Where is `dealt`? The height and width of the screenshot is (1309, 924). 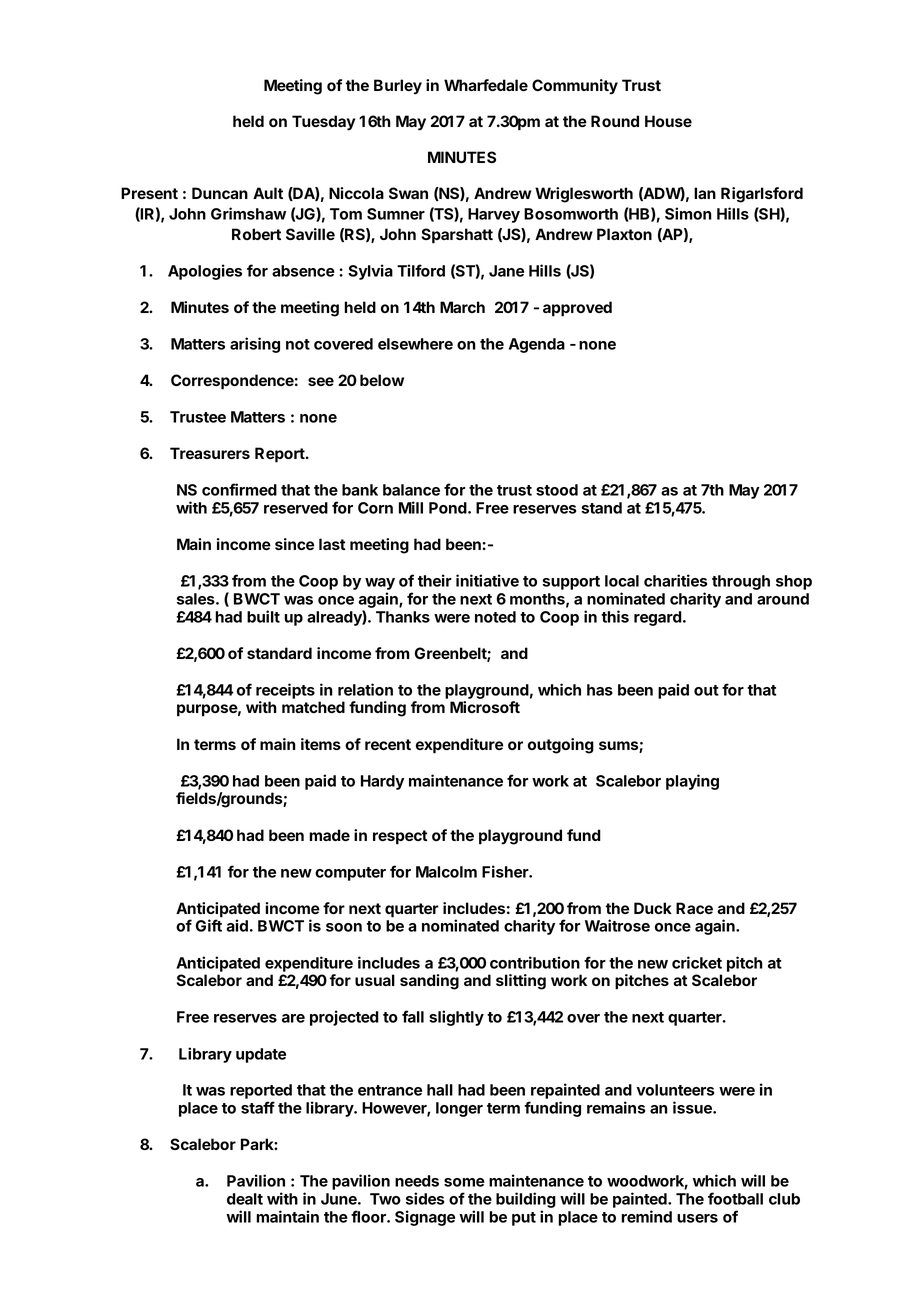
dealt is located at coordinates (245, 1199).
